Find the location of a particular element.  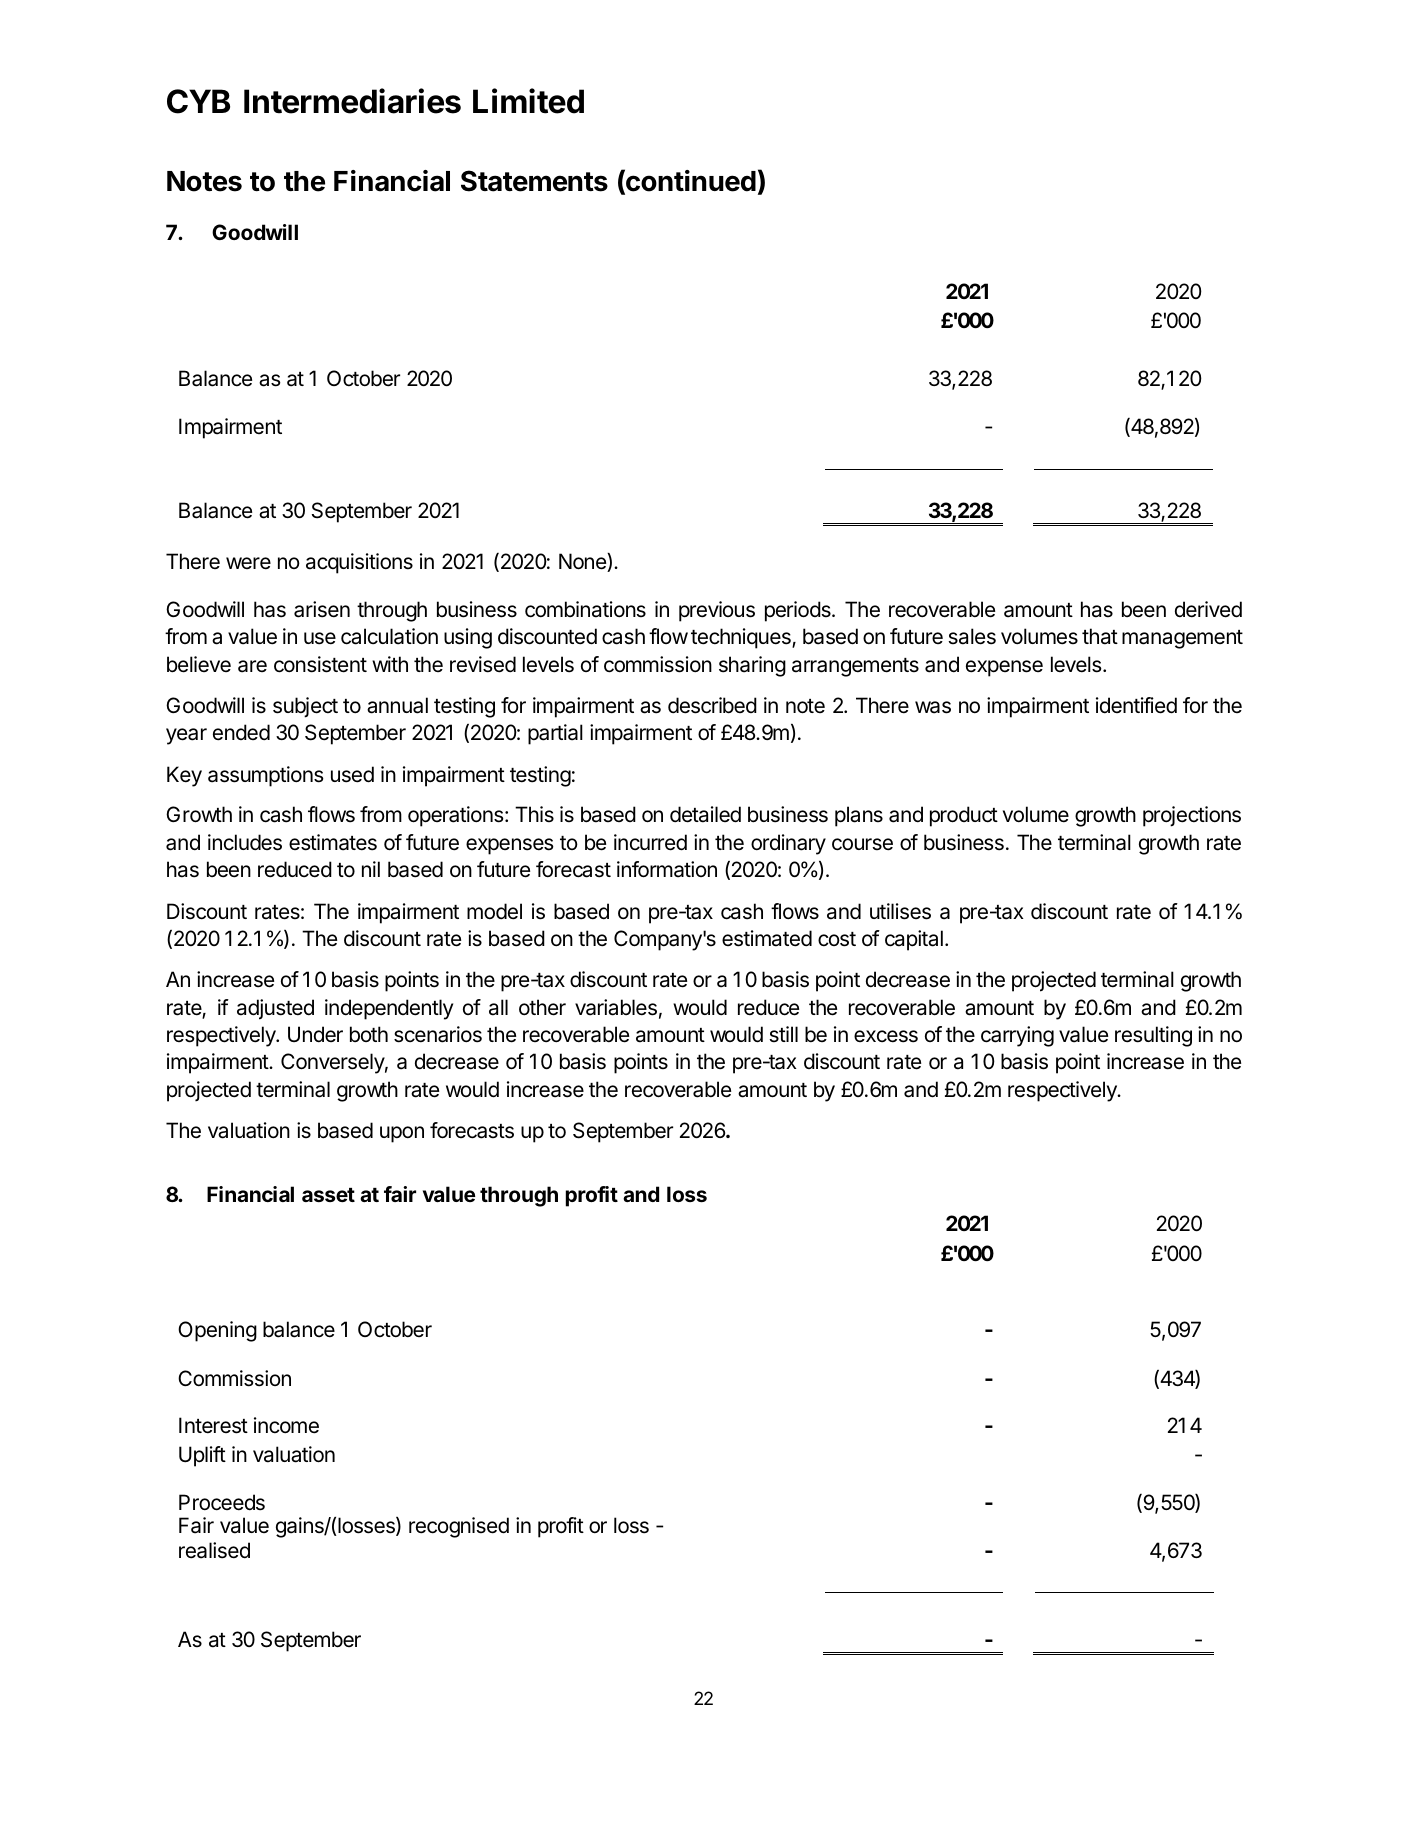

Proceeds is located at coordinates (222, 1502).
